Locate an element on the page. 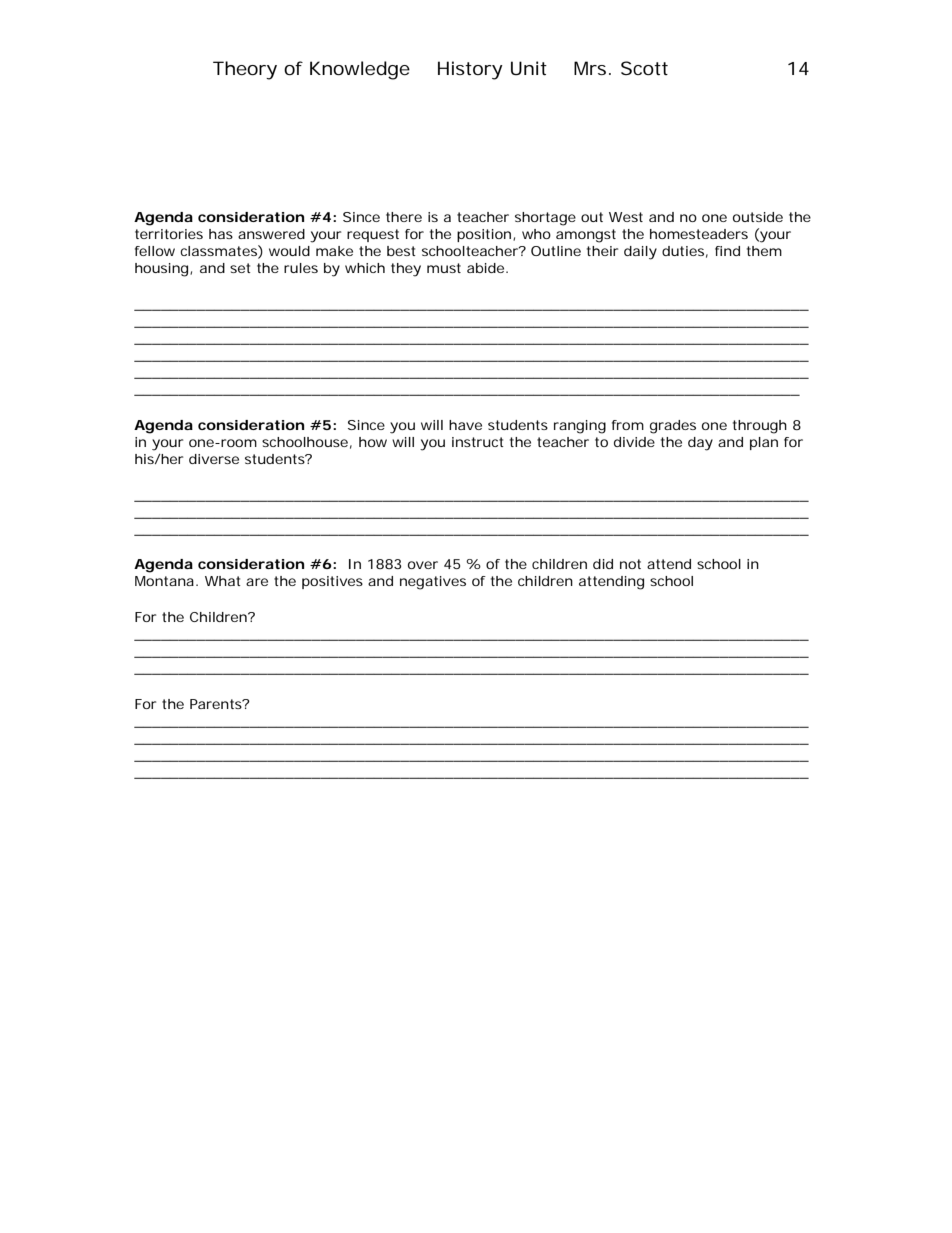 The height and width of the page is (1233, 952). find is located at coordinates (727, 251).
